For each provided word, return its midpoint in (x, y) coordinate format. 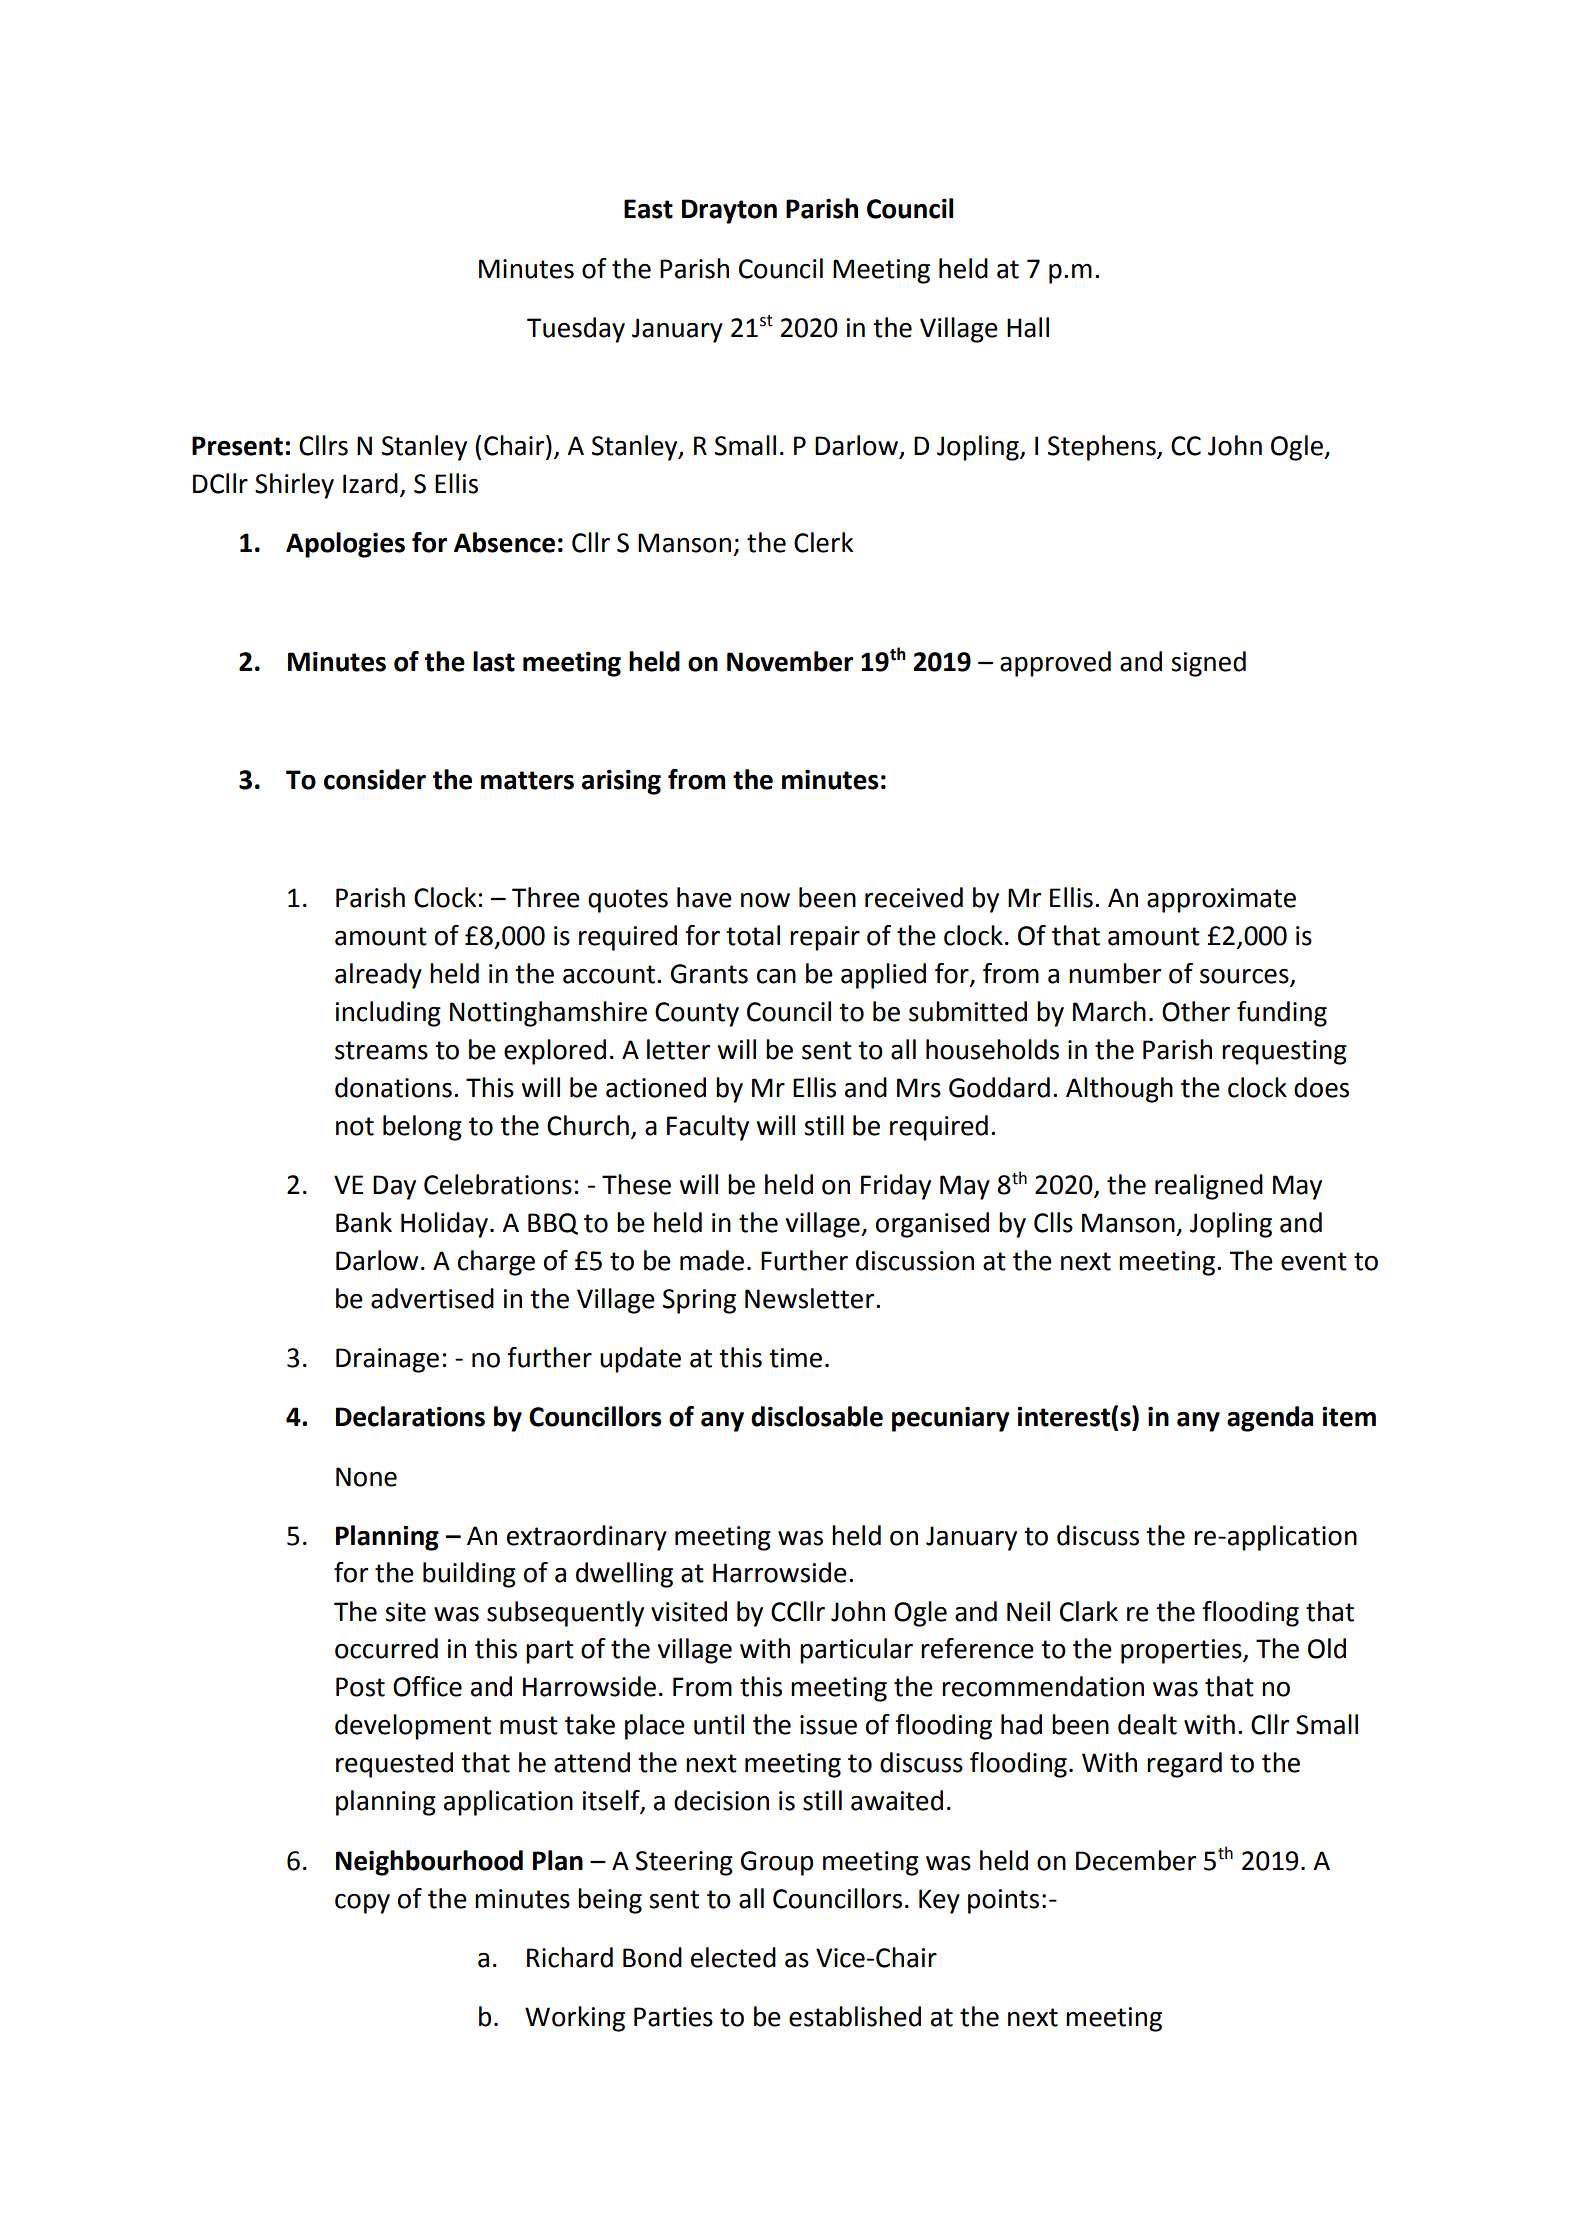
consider (375, 779)
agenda (1270, 1419)
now (765, 900)
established (855, 2016)
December (1136, 1860)
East (648, 209)
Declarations (410, 1416)
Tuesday (576, 330)
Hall (1028, 327)
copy (362, 1904)
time (795, 1358)
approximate (1221, 900)
